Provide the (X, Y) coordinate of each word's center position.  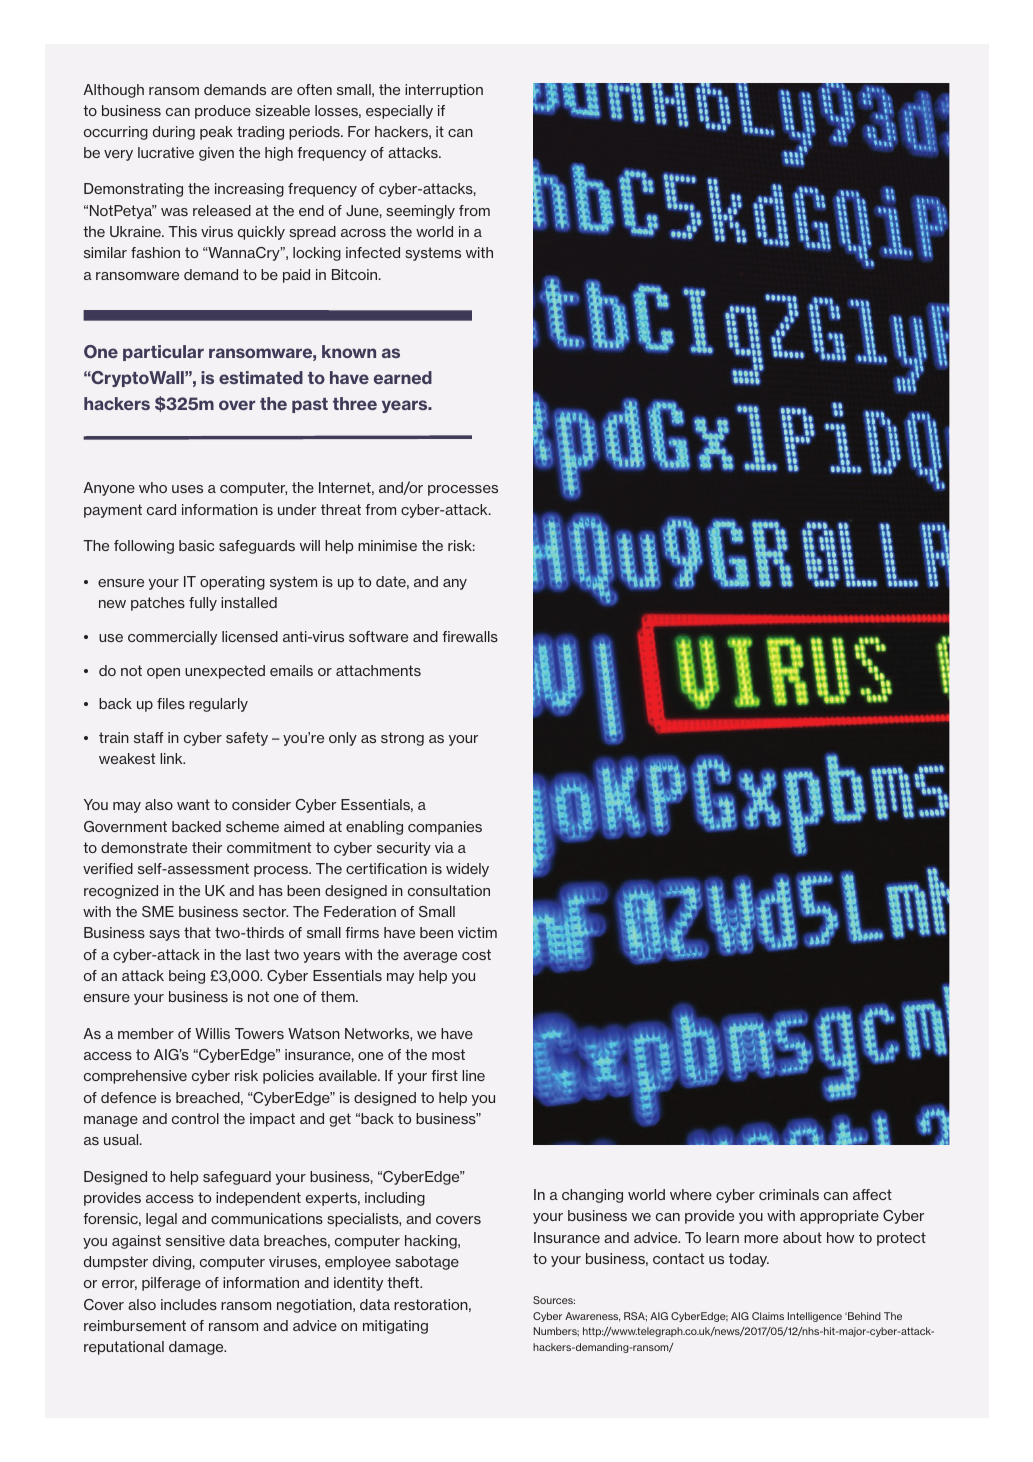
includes (189, 1304)
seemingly (420, 212)
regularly (218, 705)
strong (402, 739)
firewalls (470, 636)
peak (216, 133)
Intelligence (815, 1317)
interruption (444, 91)
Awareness (592, 1317)
